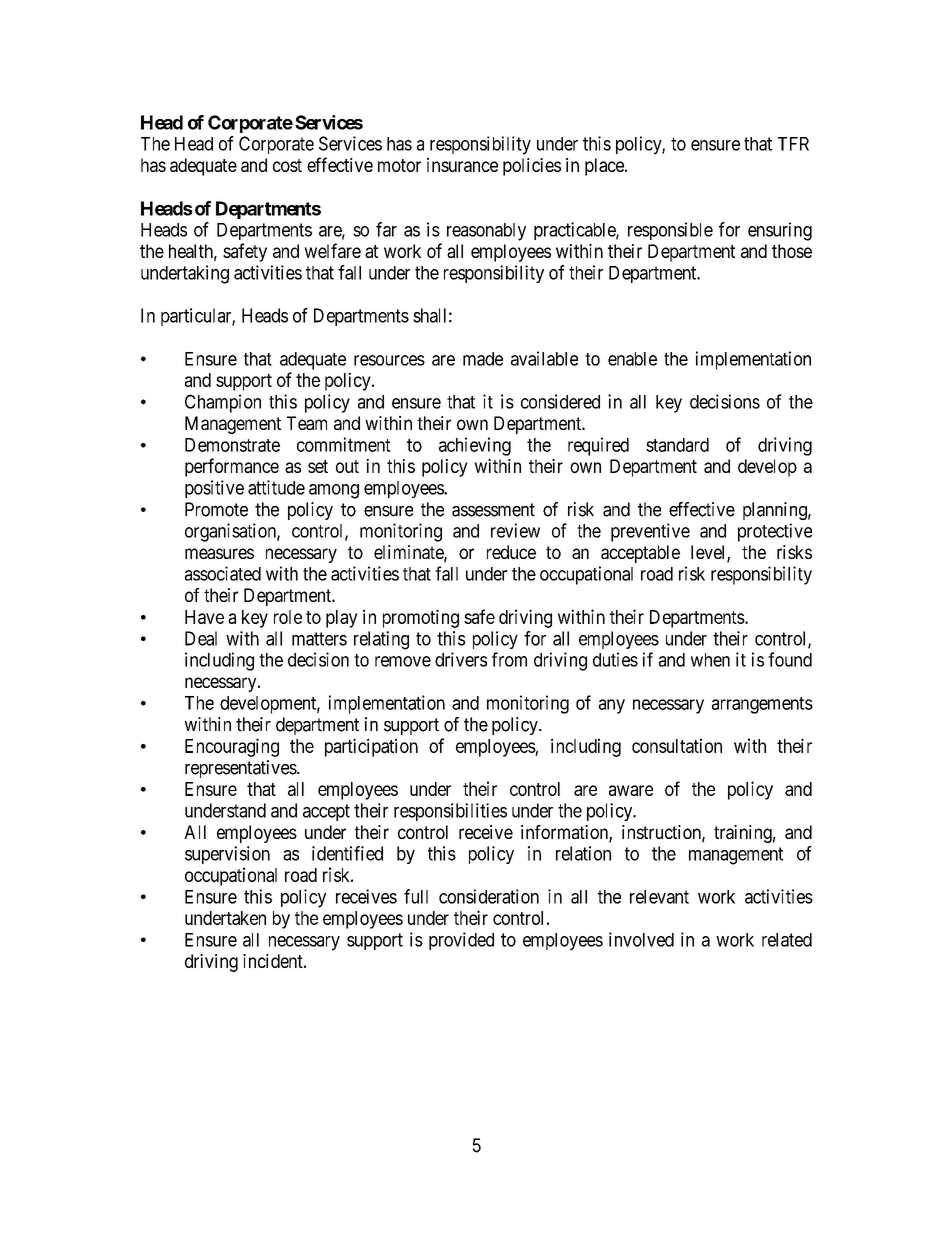 The width and height of the screenshot is (952, 1233). What do you see at coordinates (632, 359) in the screenshot?
I see `enable` at bounding box center [632, 359].
